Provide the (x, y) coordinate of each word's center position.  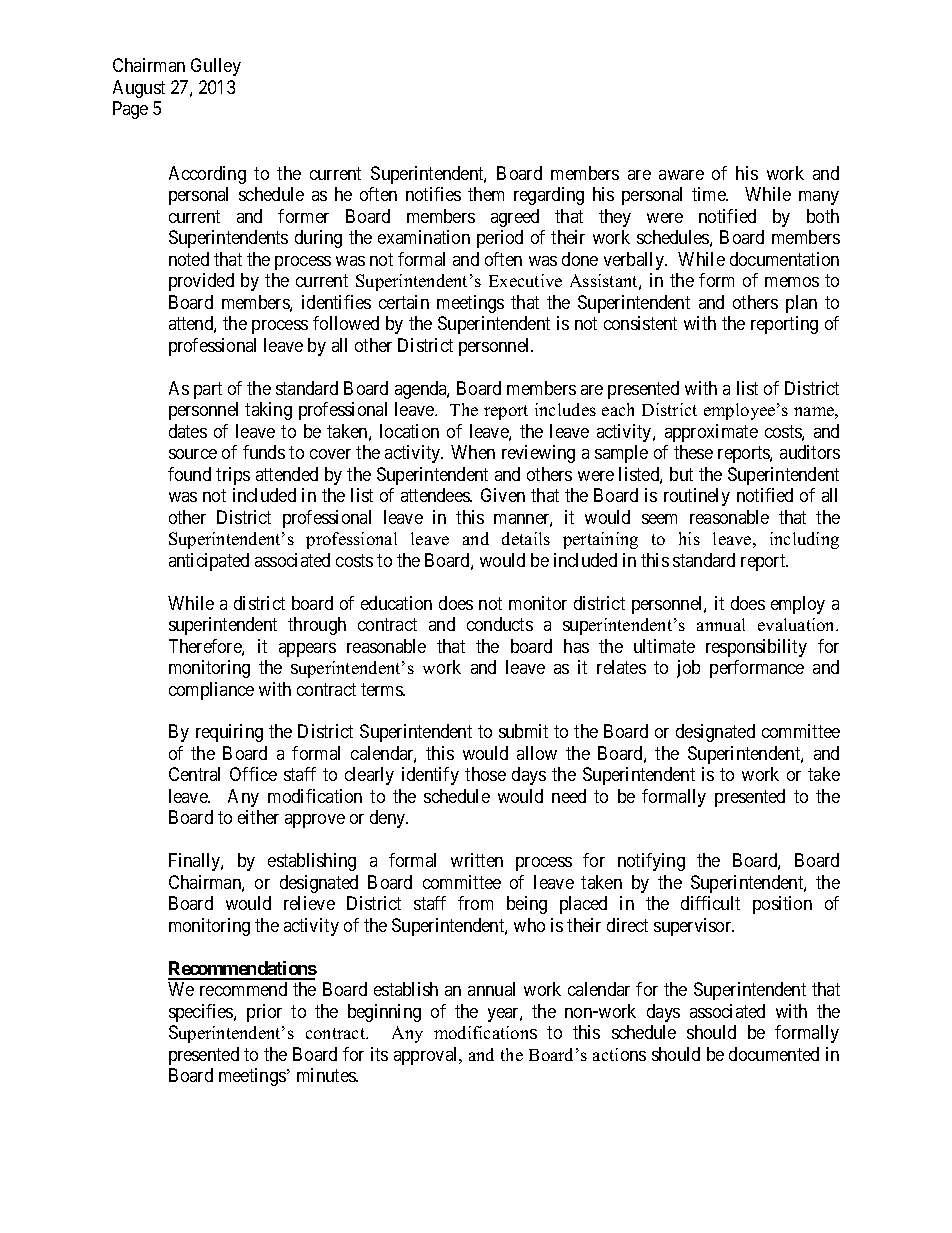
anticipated (209, 562)
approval (427, 1056)
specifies (202, 1013)
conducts (500, 624)
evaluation (798, 624)
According (207, 175)
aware (681, 175)
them (486, 194)
